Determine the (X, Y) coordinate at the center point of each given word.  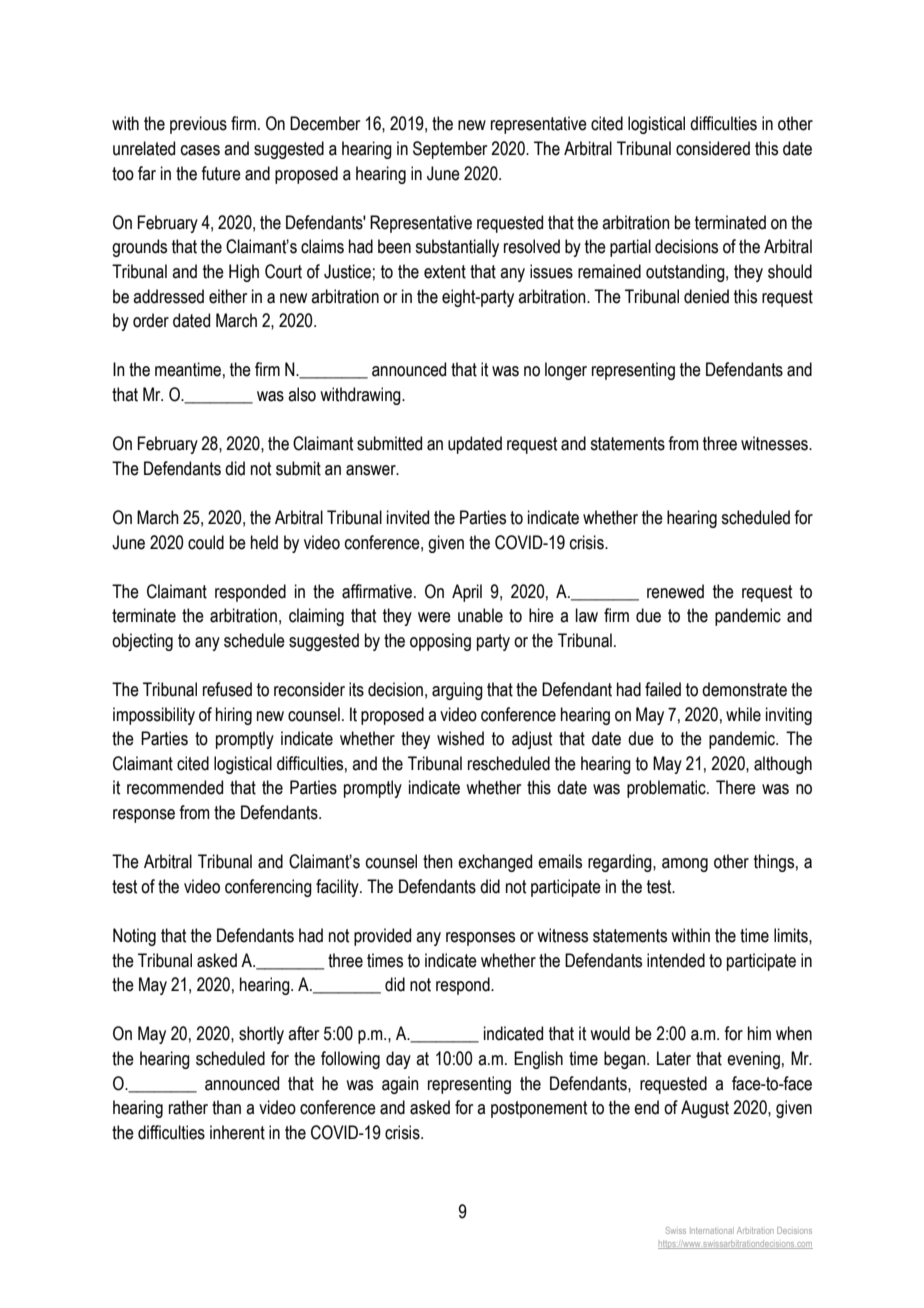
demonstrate (744, 689)
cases (200, 150)
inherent (237, 1132)
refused (227, 689)
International (712, 1230)
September (450, 150)
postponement (539, 1109)
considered (713, 148)
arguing (457, 691)
